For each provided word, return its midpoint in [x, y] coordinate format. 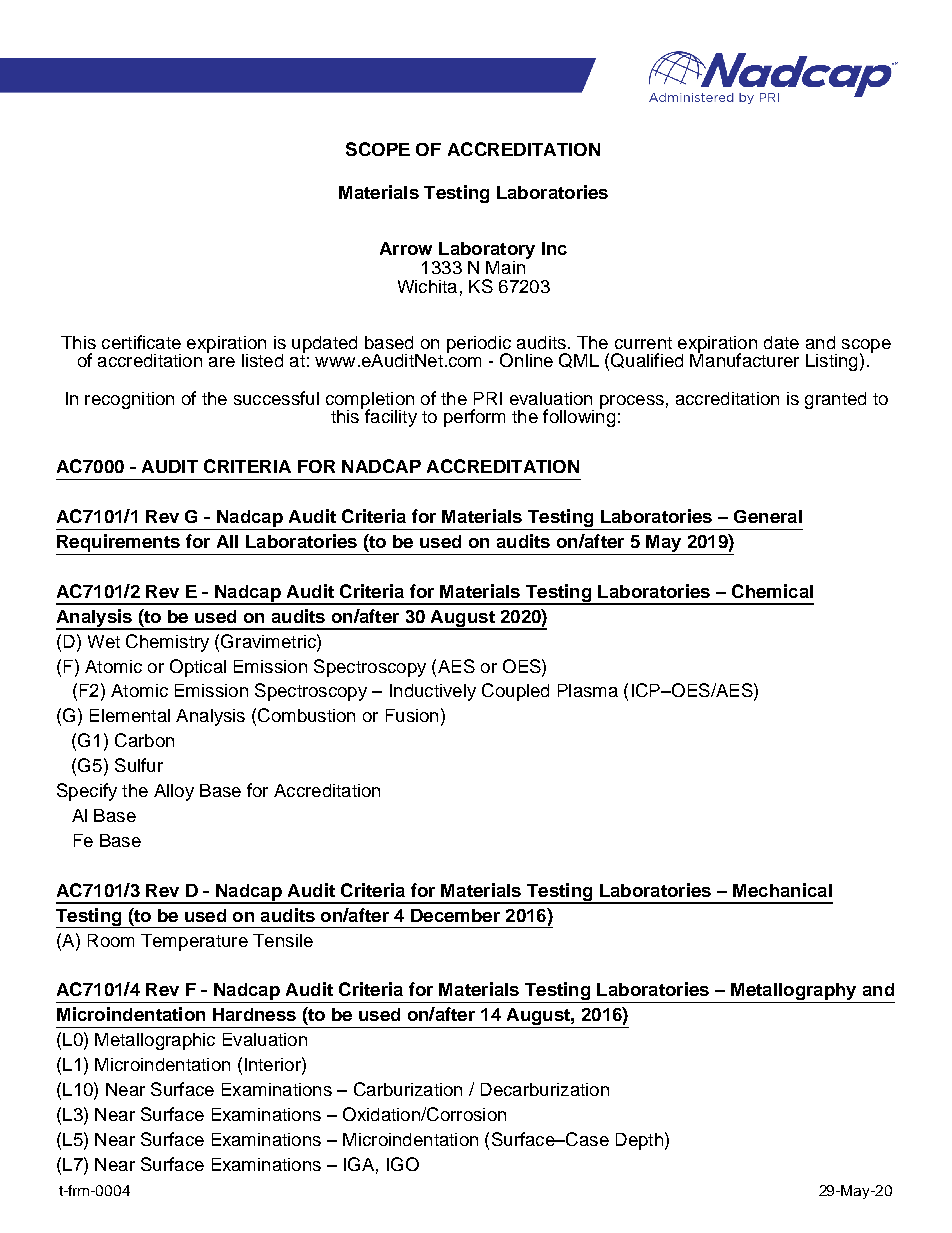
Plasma [588, 690]
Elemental [130, 715]
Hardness [254, 1014]
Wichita [427, 286]
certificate [141, 342]
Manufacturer [744, 359]
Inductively [433, 692]
